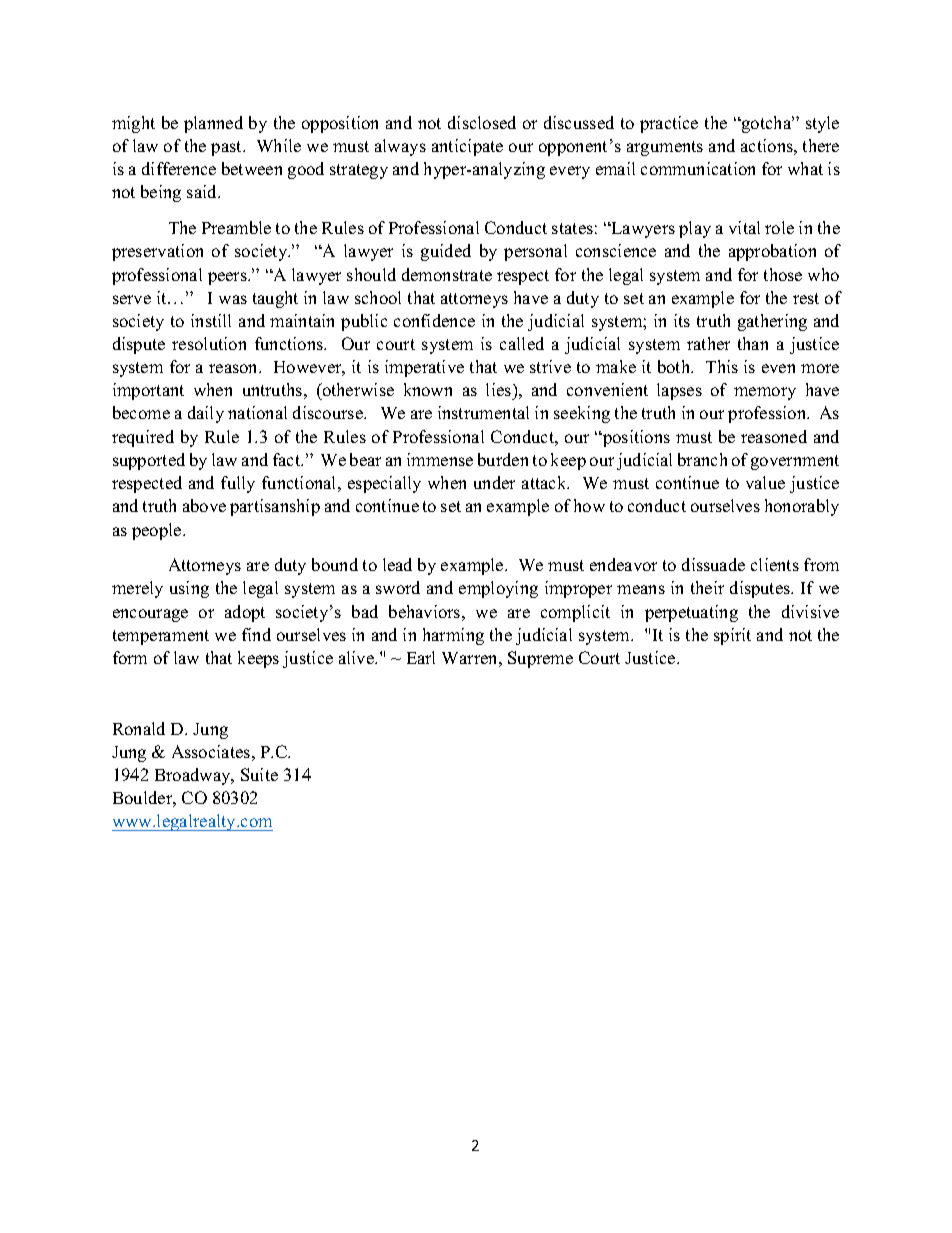 The image size is (952, 1233). Describe the element at coordinates (540, 659) in the screenshot. I see `Supreme` at that location.
